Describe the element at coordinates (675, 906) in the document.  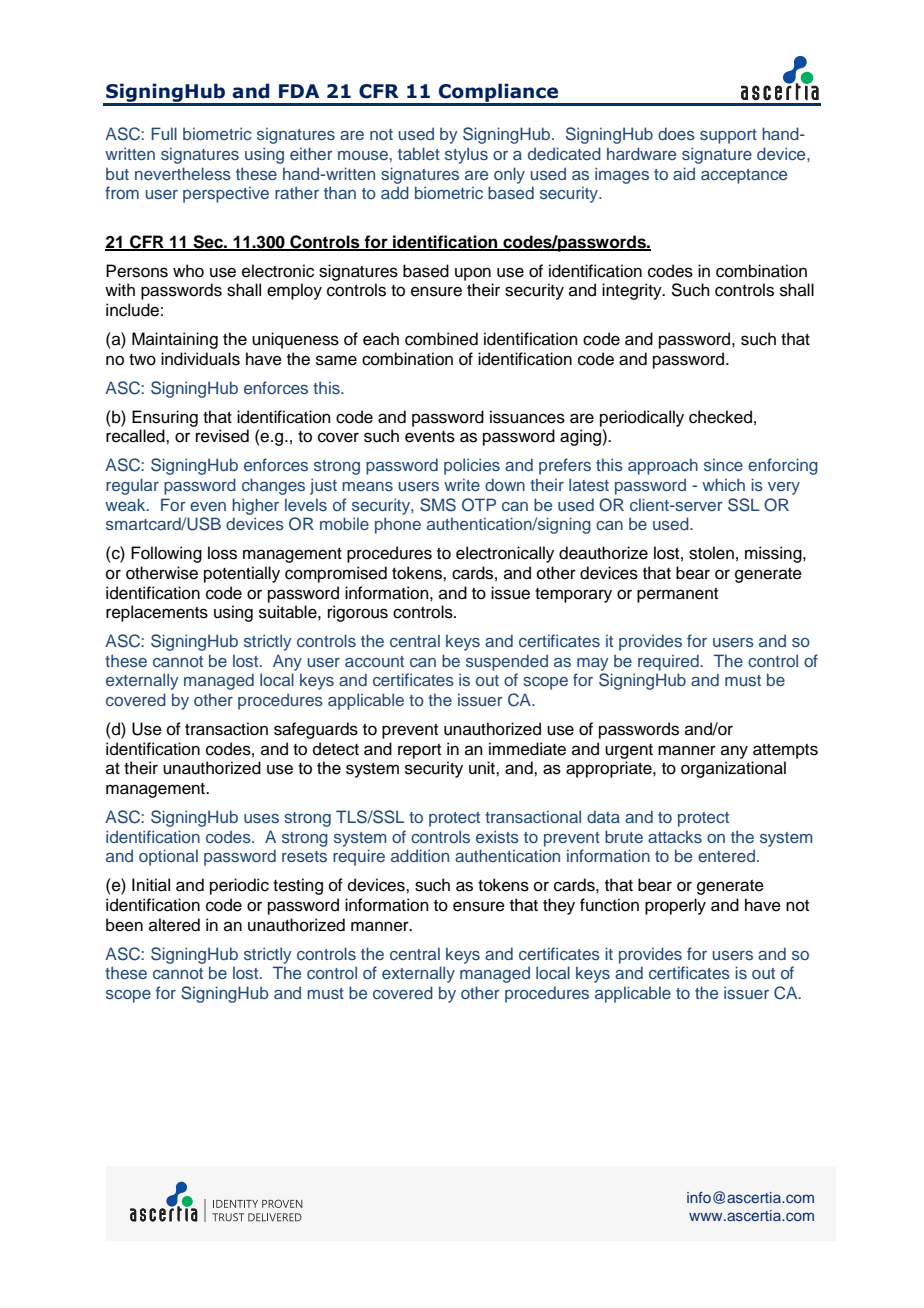
I see `properly` at that location.
